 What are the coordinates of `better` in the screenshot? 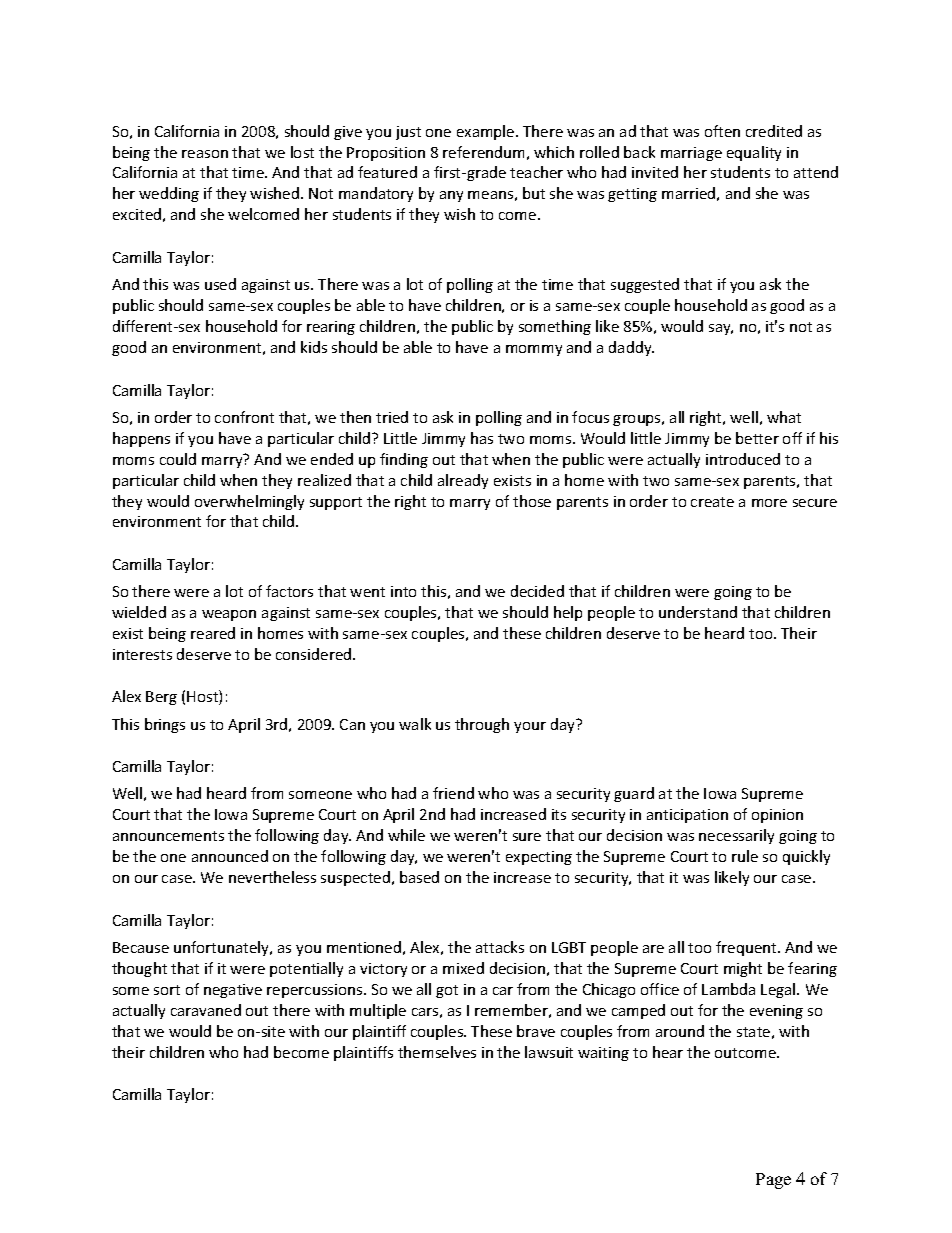 It's located at (757, 438).
